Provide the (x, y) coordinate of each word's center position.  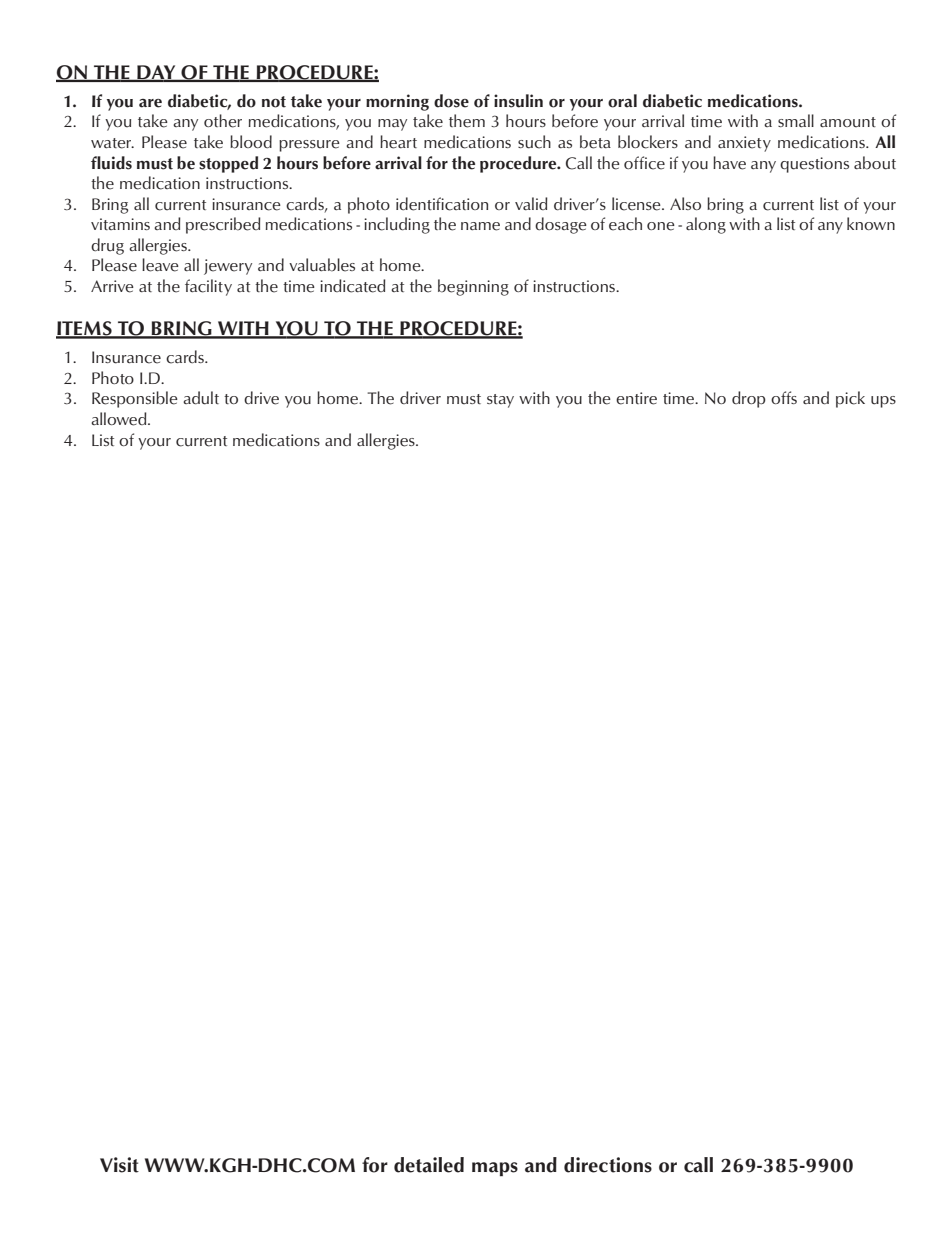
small (796, 121)
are (150, 103)
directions (608, 1165)
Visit (119, 1165)
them (467, 121)
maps (495, 1169)
